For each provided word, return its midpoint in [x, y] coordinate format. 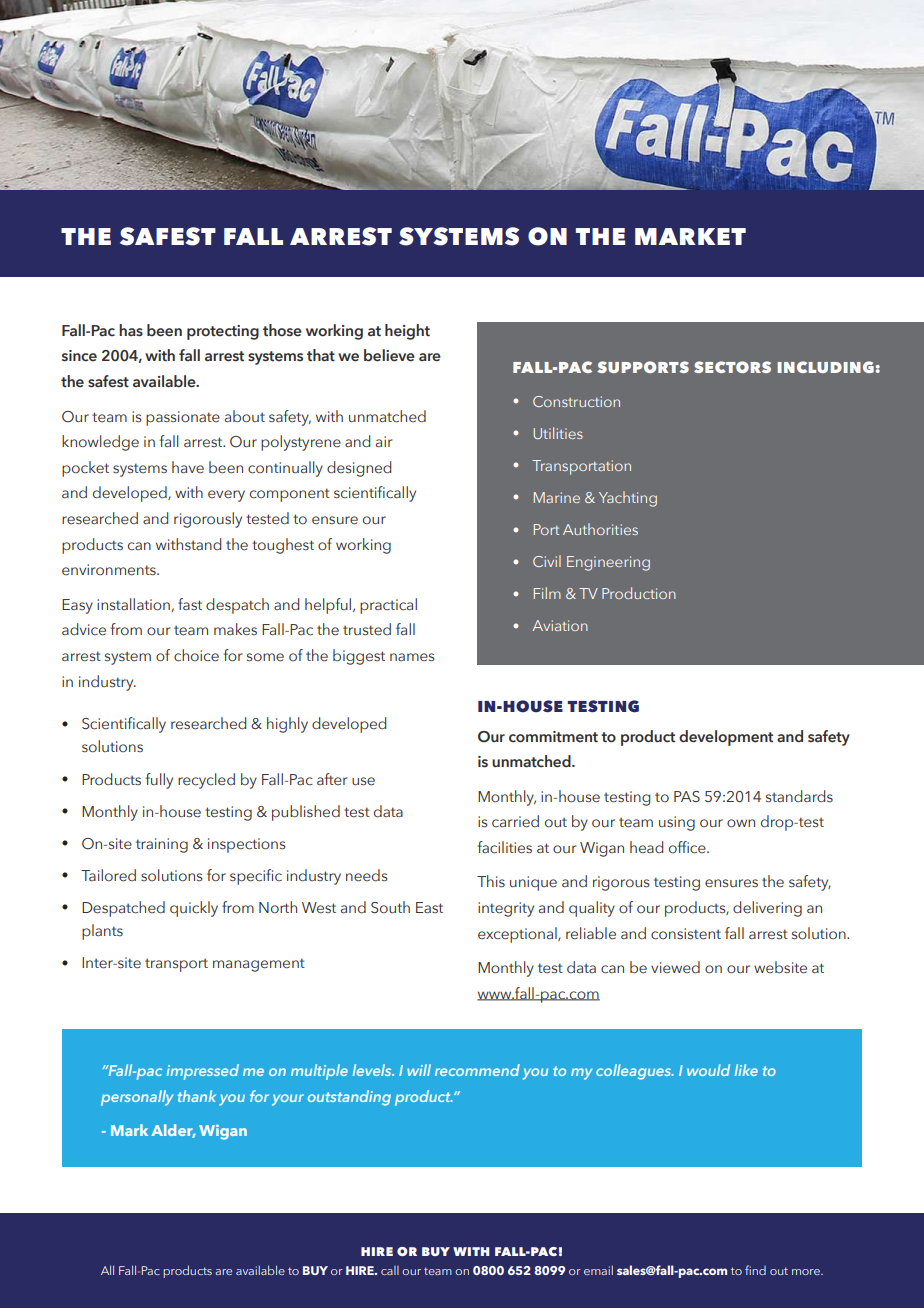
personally [137, 1098]
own [741, 823]
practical [388, 606]
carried [515, 821]
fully [159, 781]
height [407, 332]
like [746, 1070]
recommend [477, 1070]
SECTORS [732, 367]
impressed [203, 1072]
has [131, 330]
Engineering [608, 563]
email [598, 1270]
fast [190, 604]
